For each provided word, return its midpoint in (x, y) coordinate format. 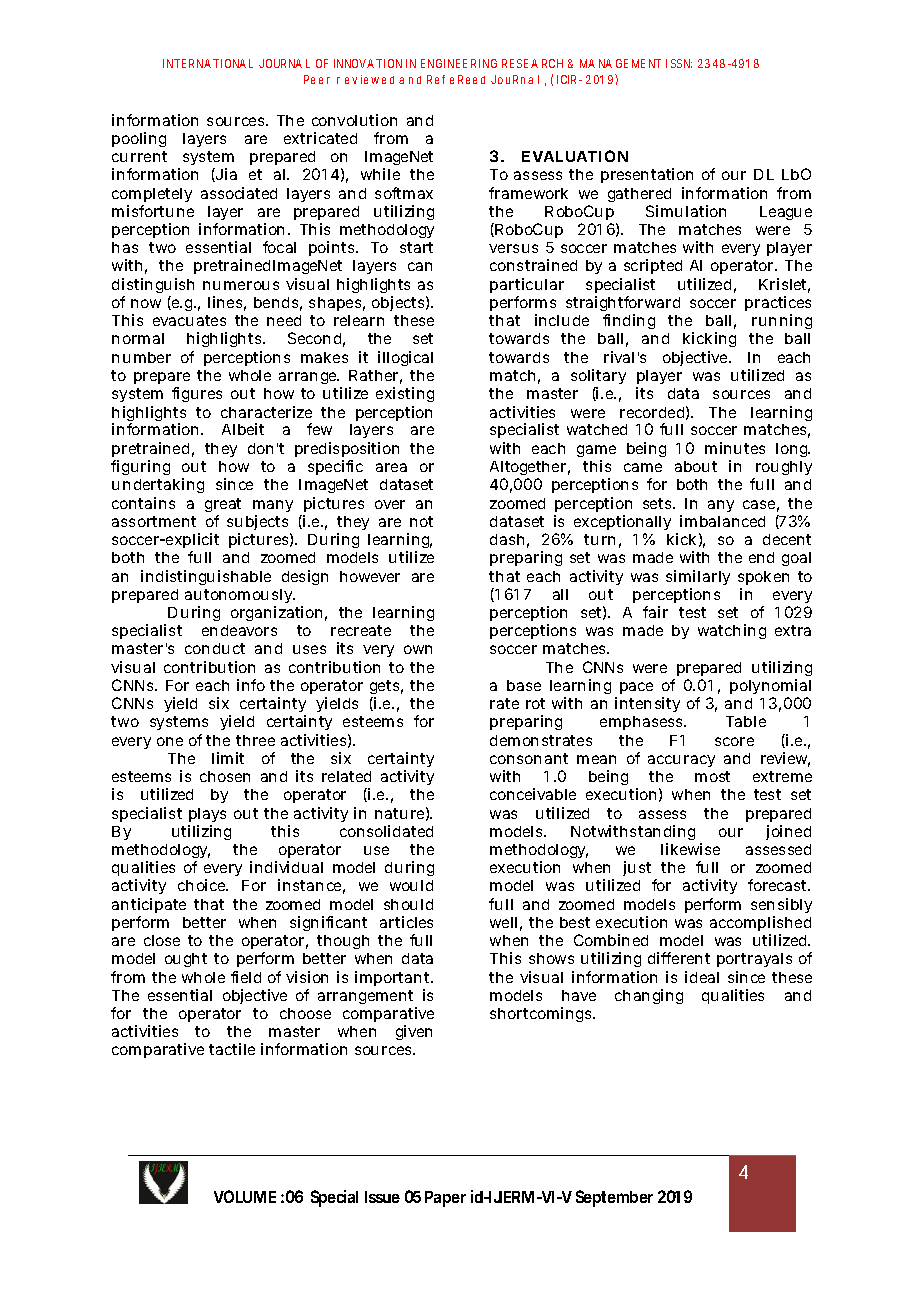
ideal (702, 977)
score (734, 741)
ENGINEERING (459, 63)
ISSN (679, 63)
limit (228, 758)
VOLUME (245, 1196)
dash (507, 539)
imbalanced (722, 521)
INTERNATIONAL (208, 63)
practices (778, 303)
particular (527, 285)
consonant (529, 758)
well (503, 922)
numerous (241, 285)
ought (186, 960)
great (223, 505)
